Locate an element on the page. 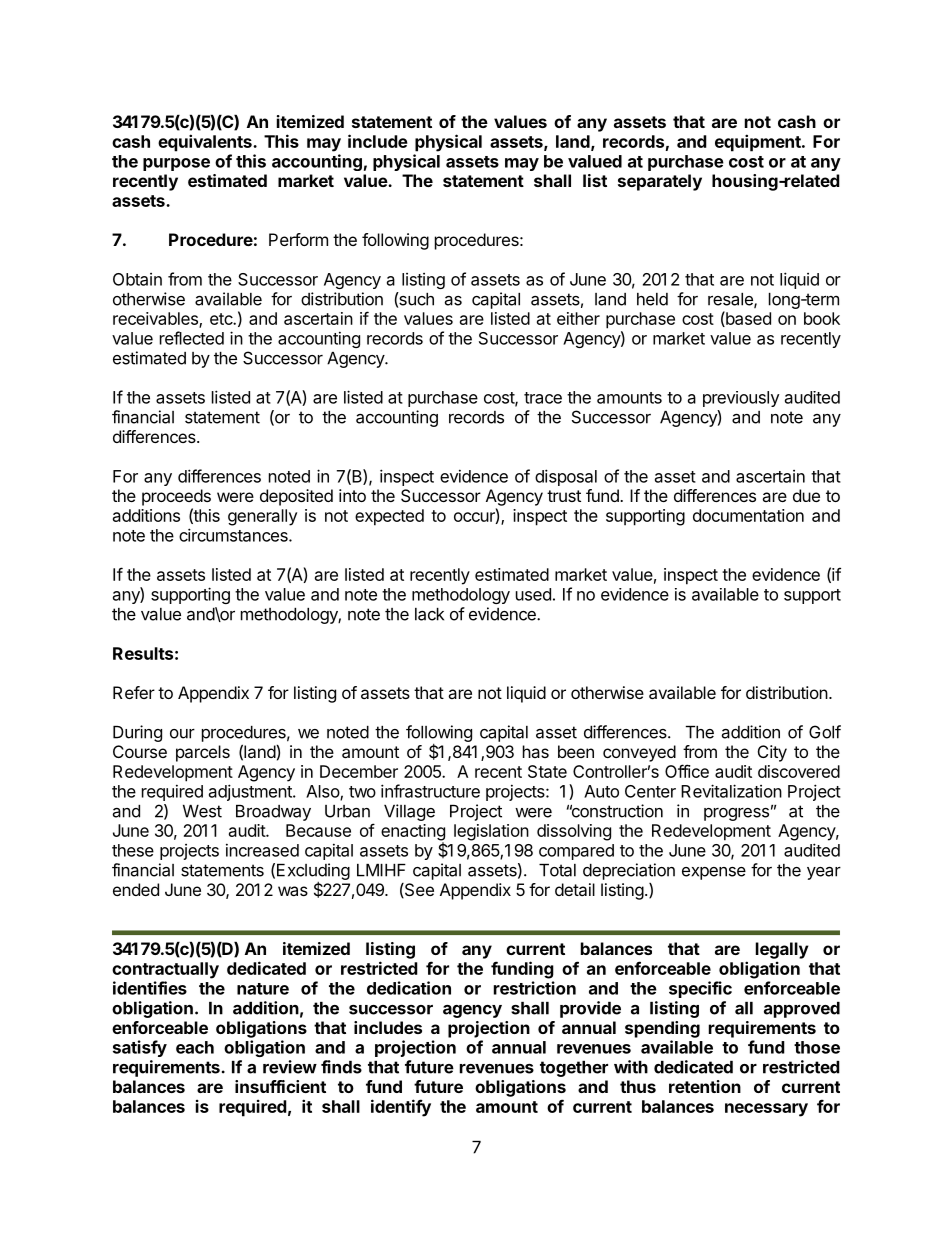 This document has height=1233, width=952. expense is located at coordinates (714, 873).
